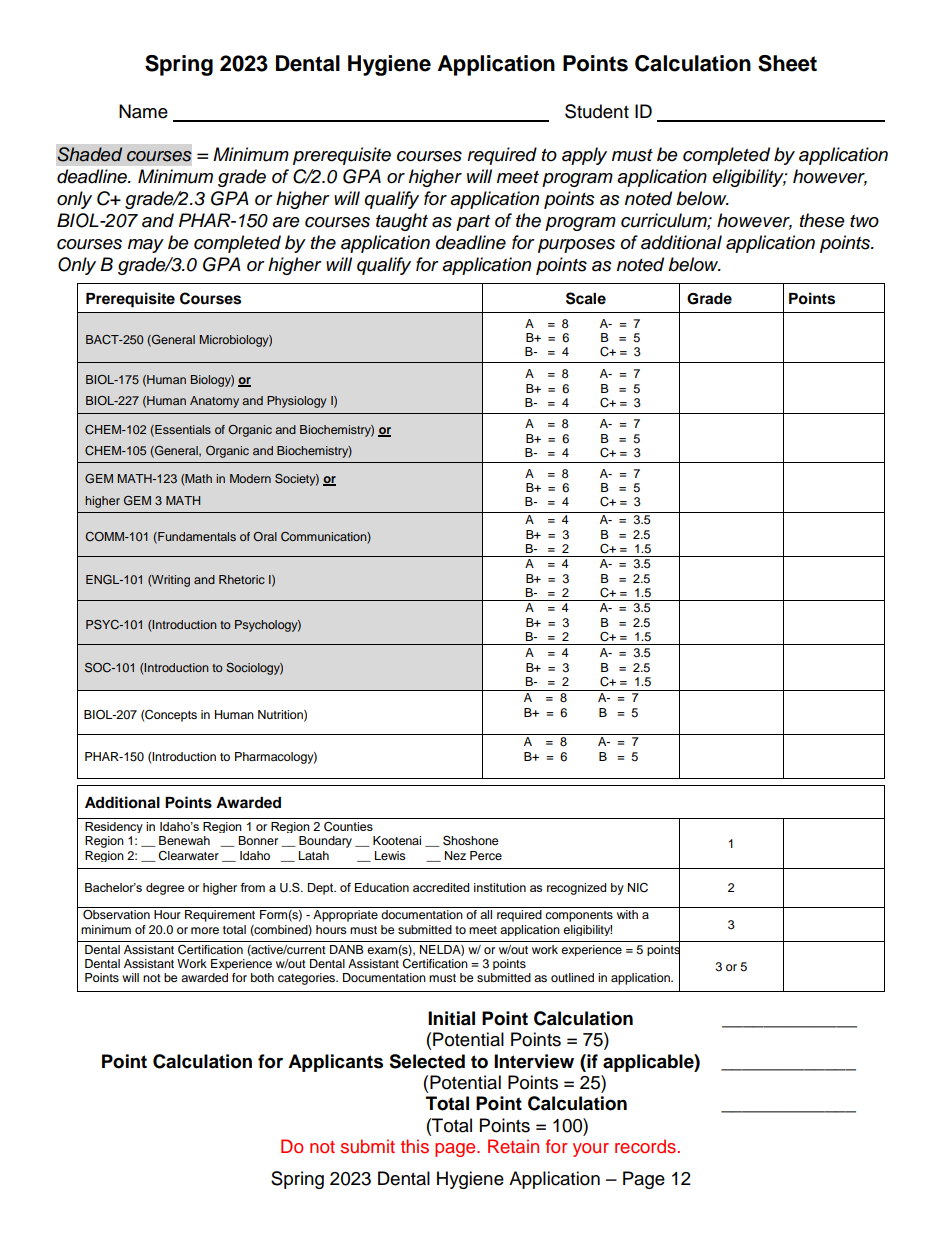 Image resolution: width=952 pixels, height=1233 pixels. Describe the element at coordinates (143, 111) in the screenshot. I see `Name` at that location.
